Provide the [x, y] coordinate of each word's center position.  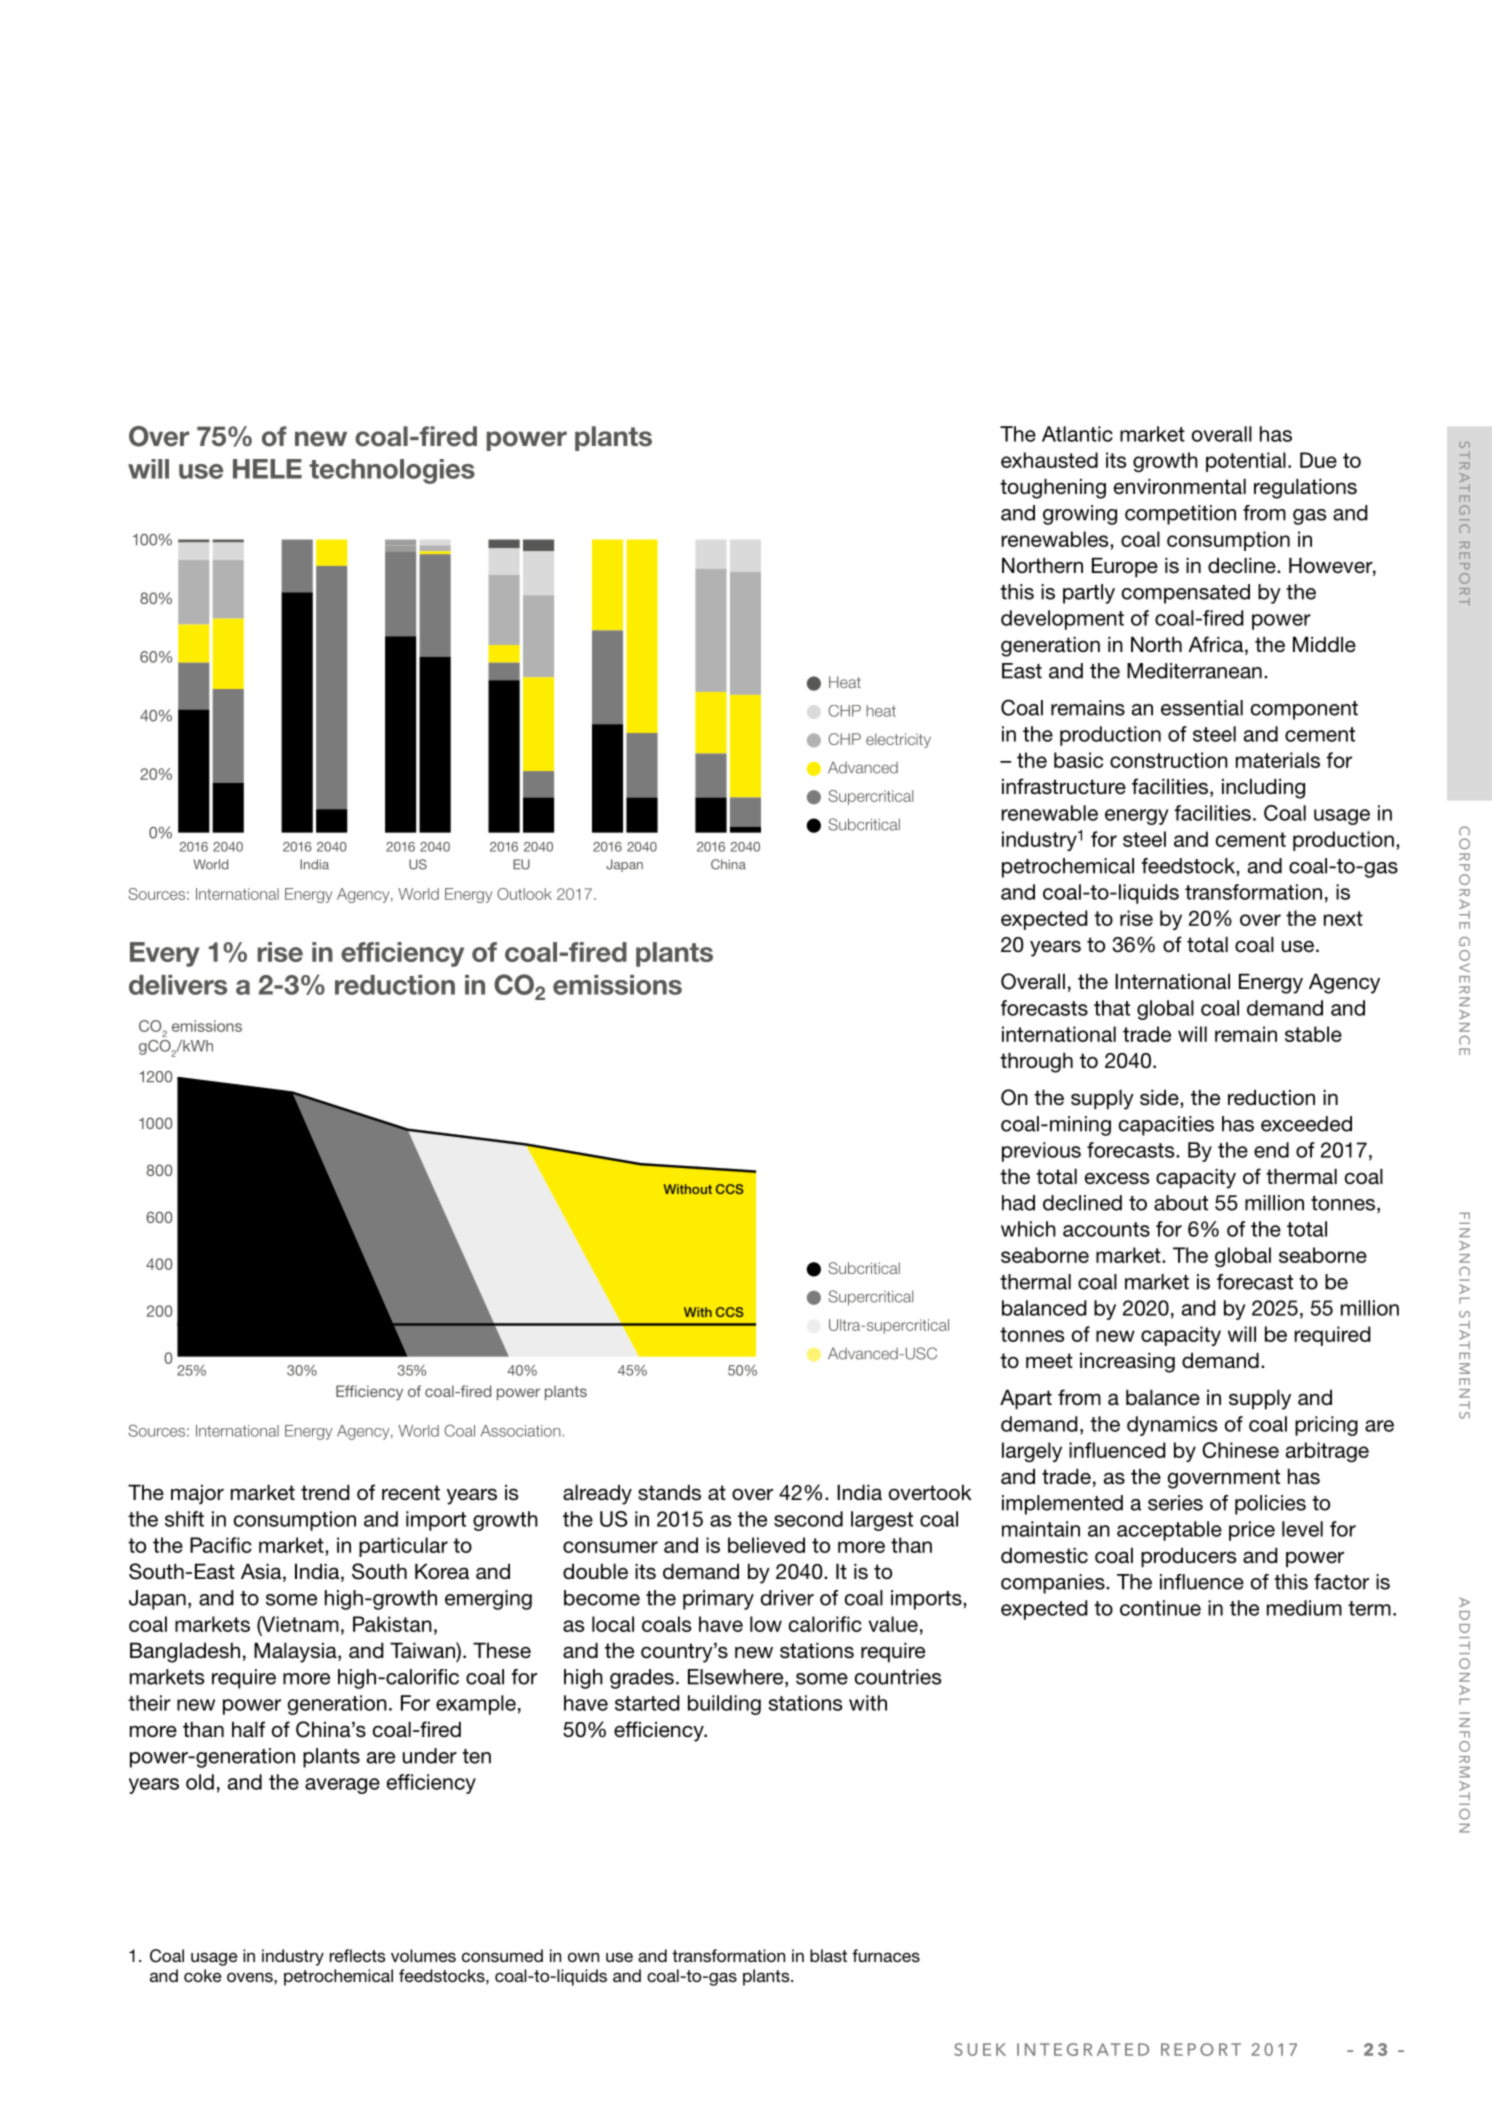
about [1181, 1203]
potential [1246, 462]
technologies [392, 471]
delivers [178, 985]
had [1018, 1203]
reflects [357, 1955]
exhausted [1049, 460]
